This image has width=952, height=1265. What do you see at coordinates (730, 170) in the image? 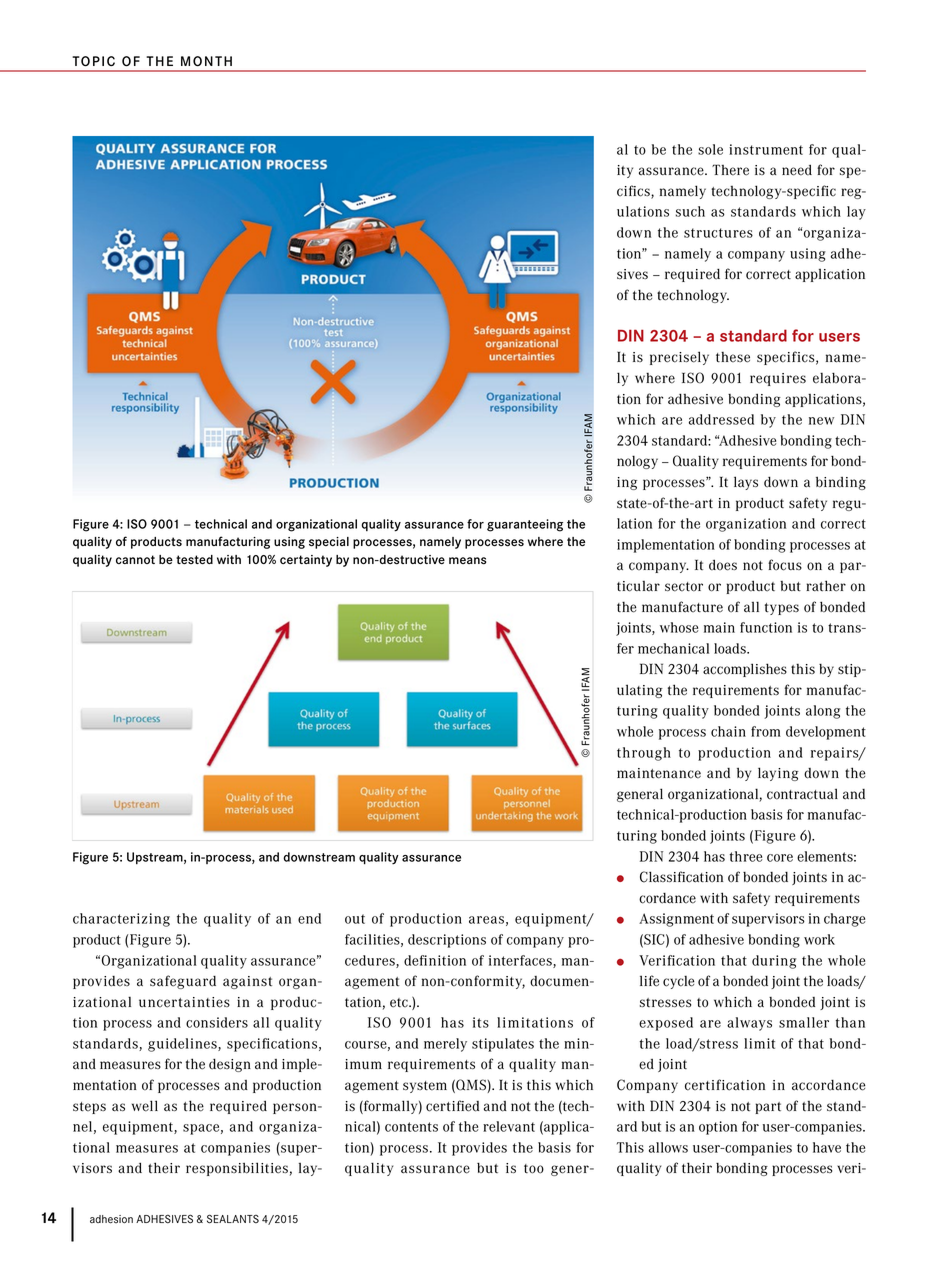
I see `There` at bounding box center [730, 170].
